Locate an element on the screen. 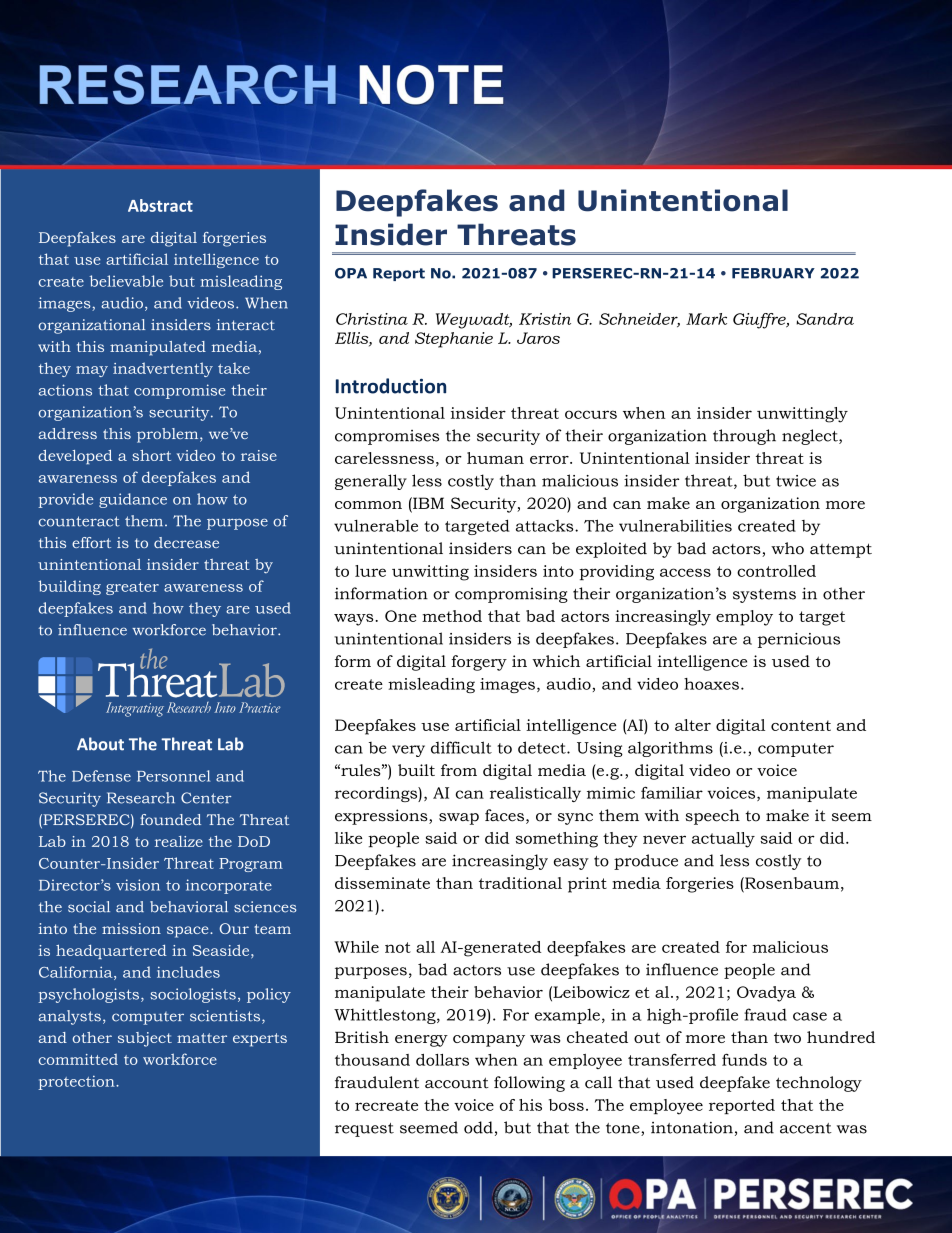  account is located at coordinates (457, 1083).
